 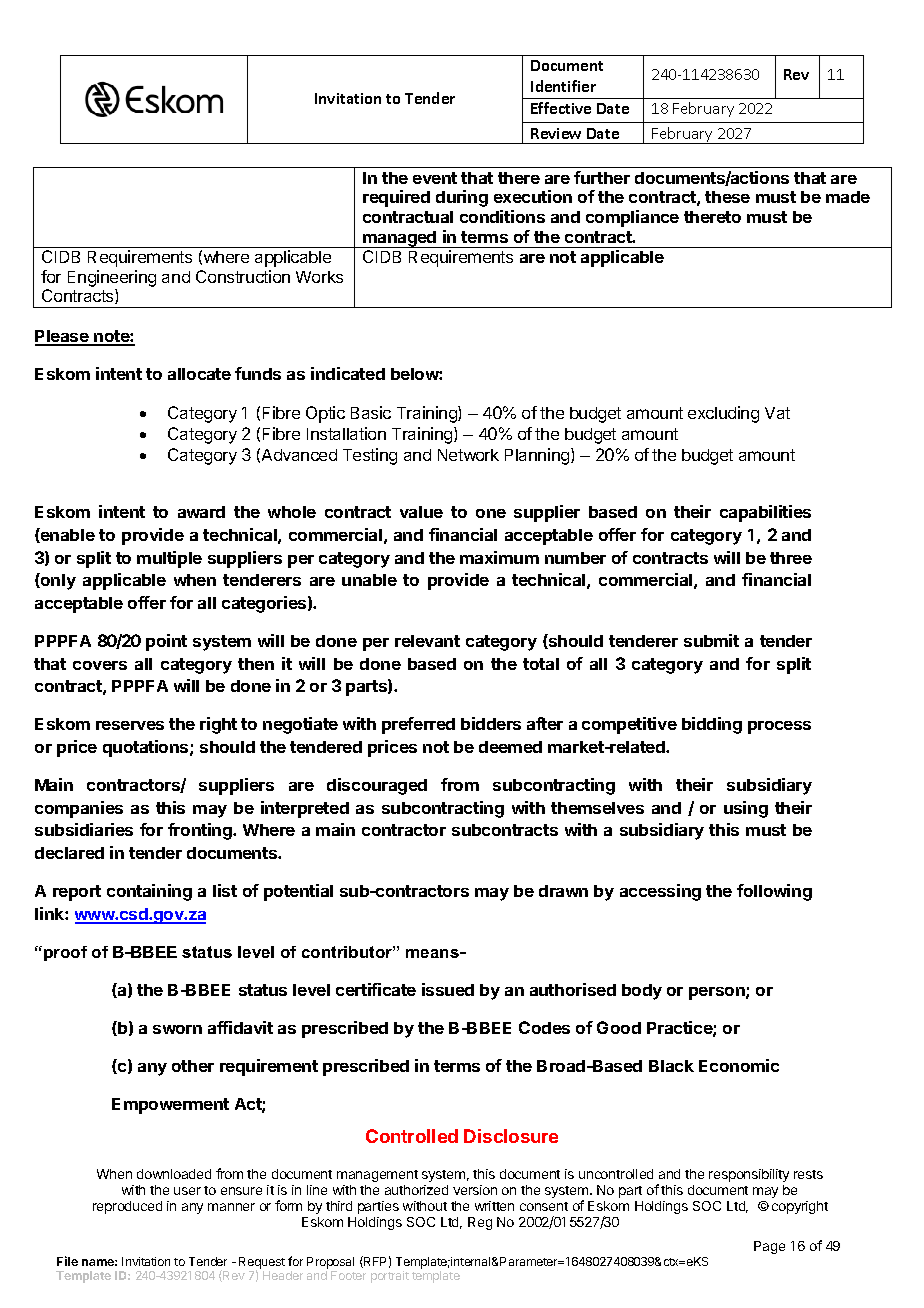 What do you see at coordinates (727, 197) in the image?
I see `these` at bounding box center [727, 197].
